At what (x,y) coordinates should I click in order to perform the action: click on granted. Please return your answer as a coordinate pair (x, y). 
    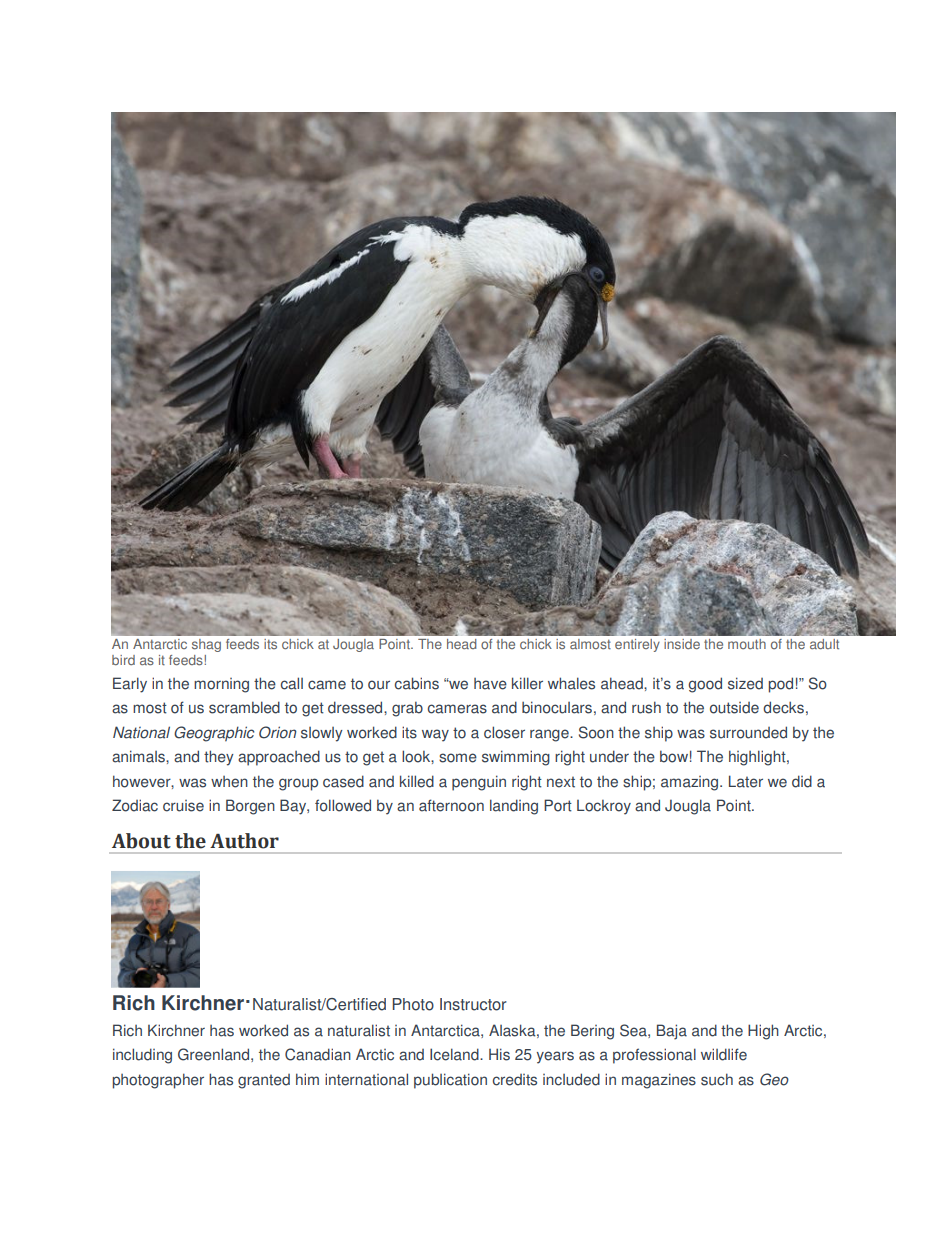
    Looking at the image, I should click on (264, 1081).
